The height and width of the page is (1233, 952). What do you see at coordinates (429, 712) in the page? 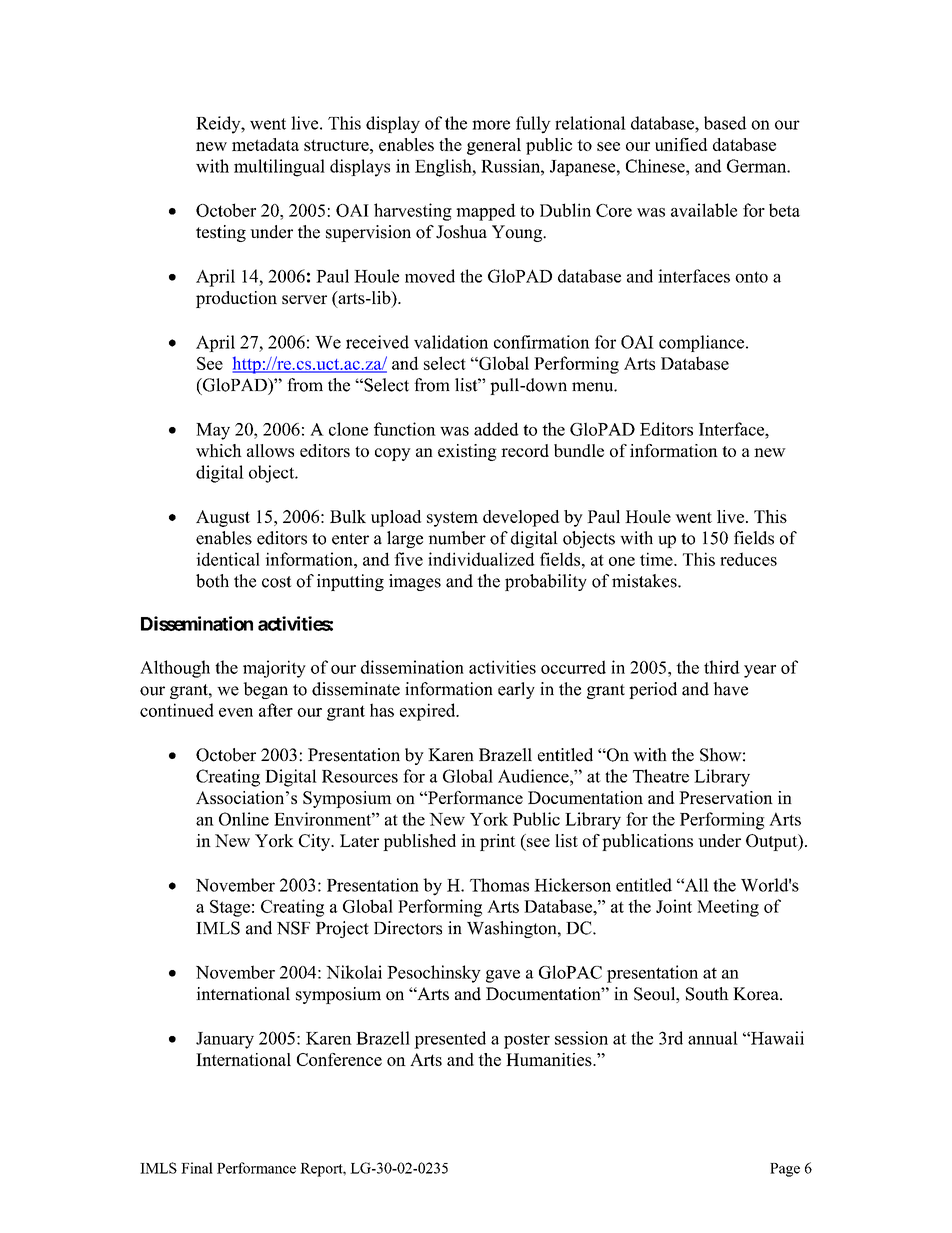
I see `expired` at bounding box center [429, 712].
